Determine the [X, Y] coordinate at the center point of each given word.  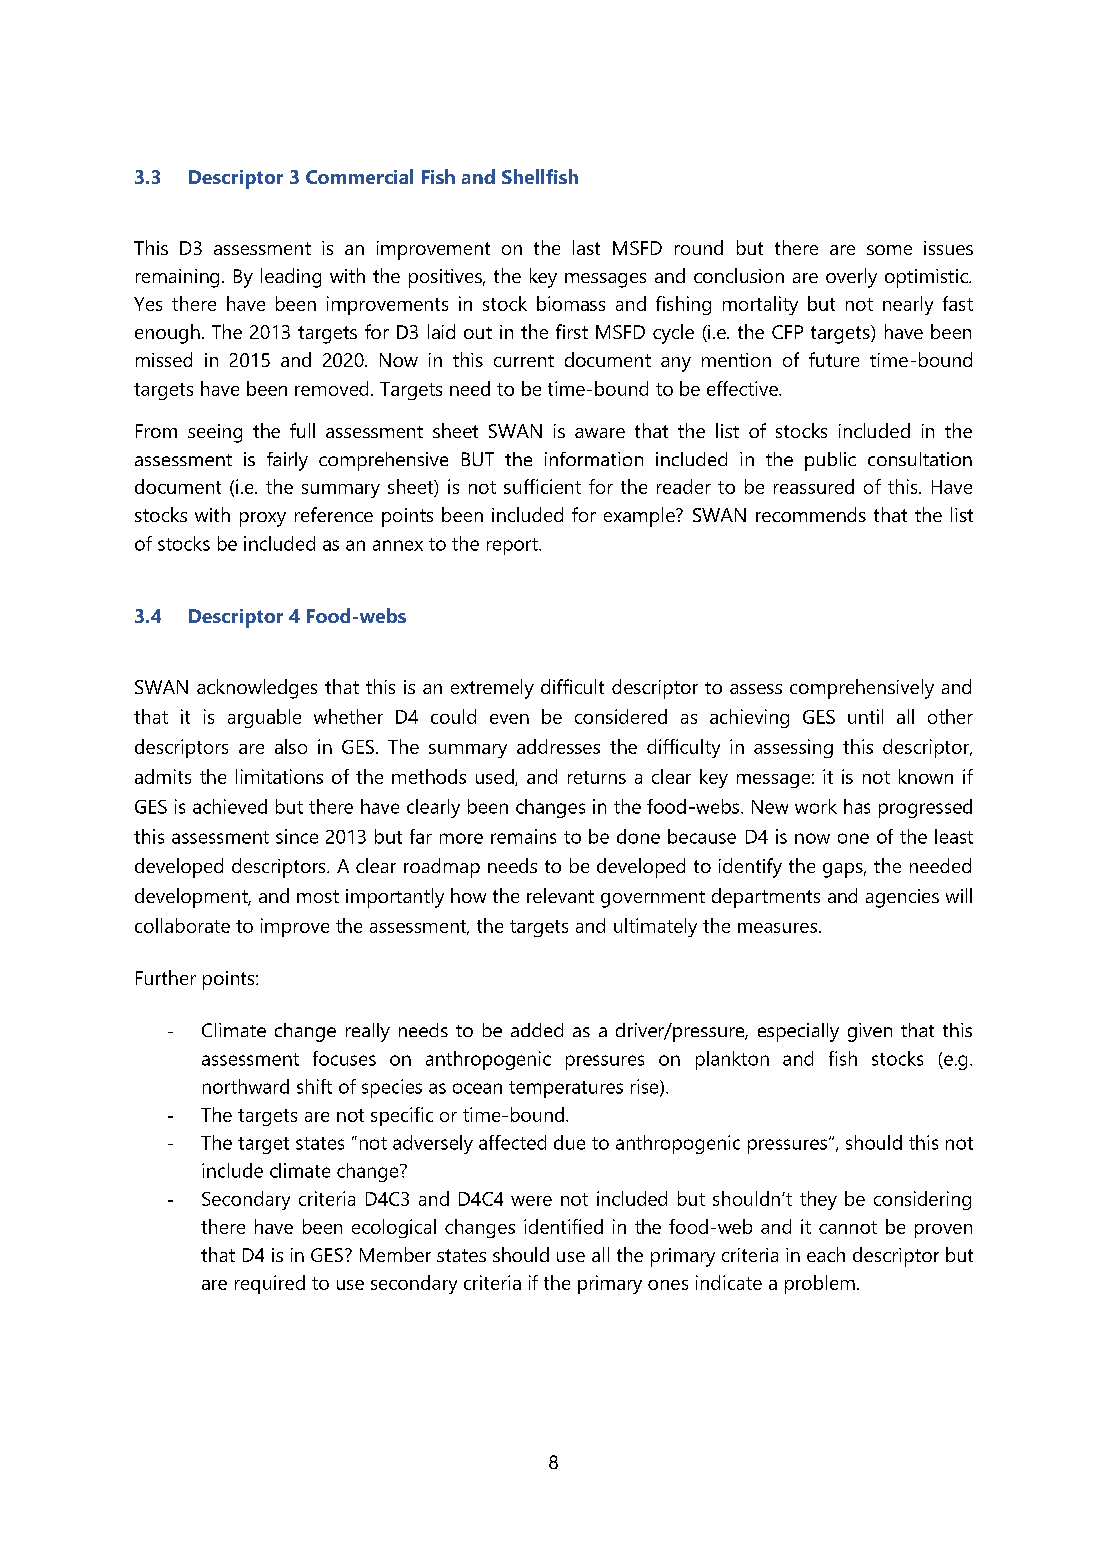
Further [166, 977]
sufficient [542, 486]
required [270, 1284]
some [889, 250]
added [537, 1030]
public [830, 461]
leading [291, 278]
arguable [264, 718]
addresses [558, 746]
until [865, 716]
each [826, 1254]
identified [563, 1226]
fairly [287, 461]
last [586, 247]
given [870, 1032]
